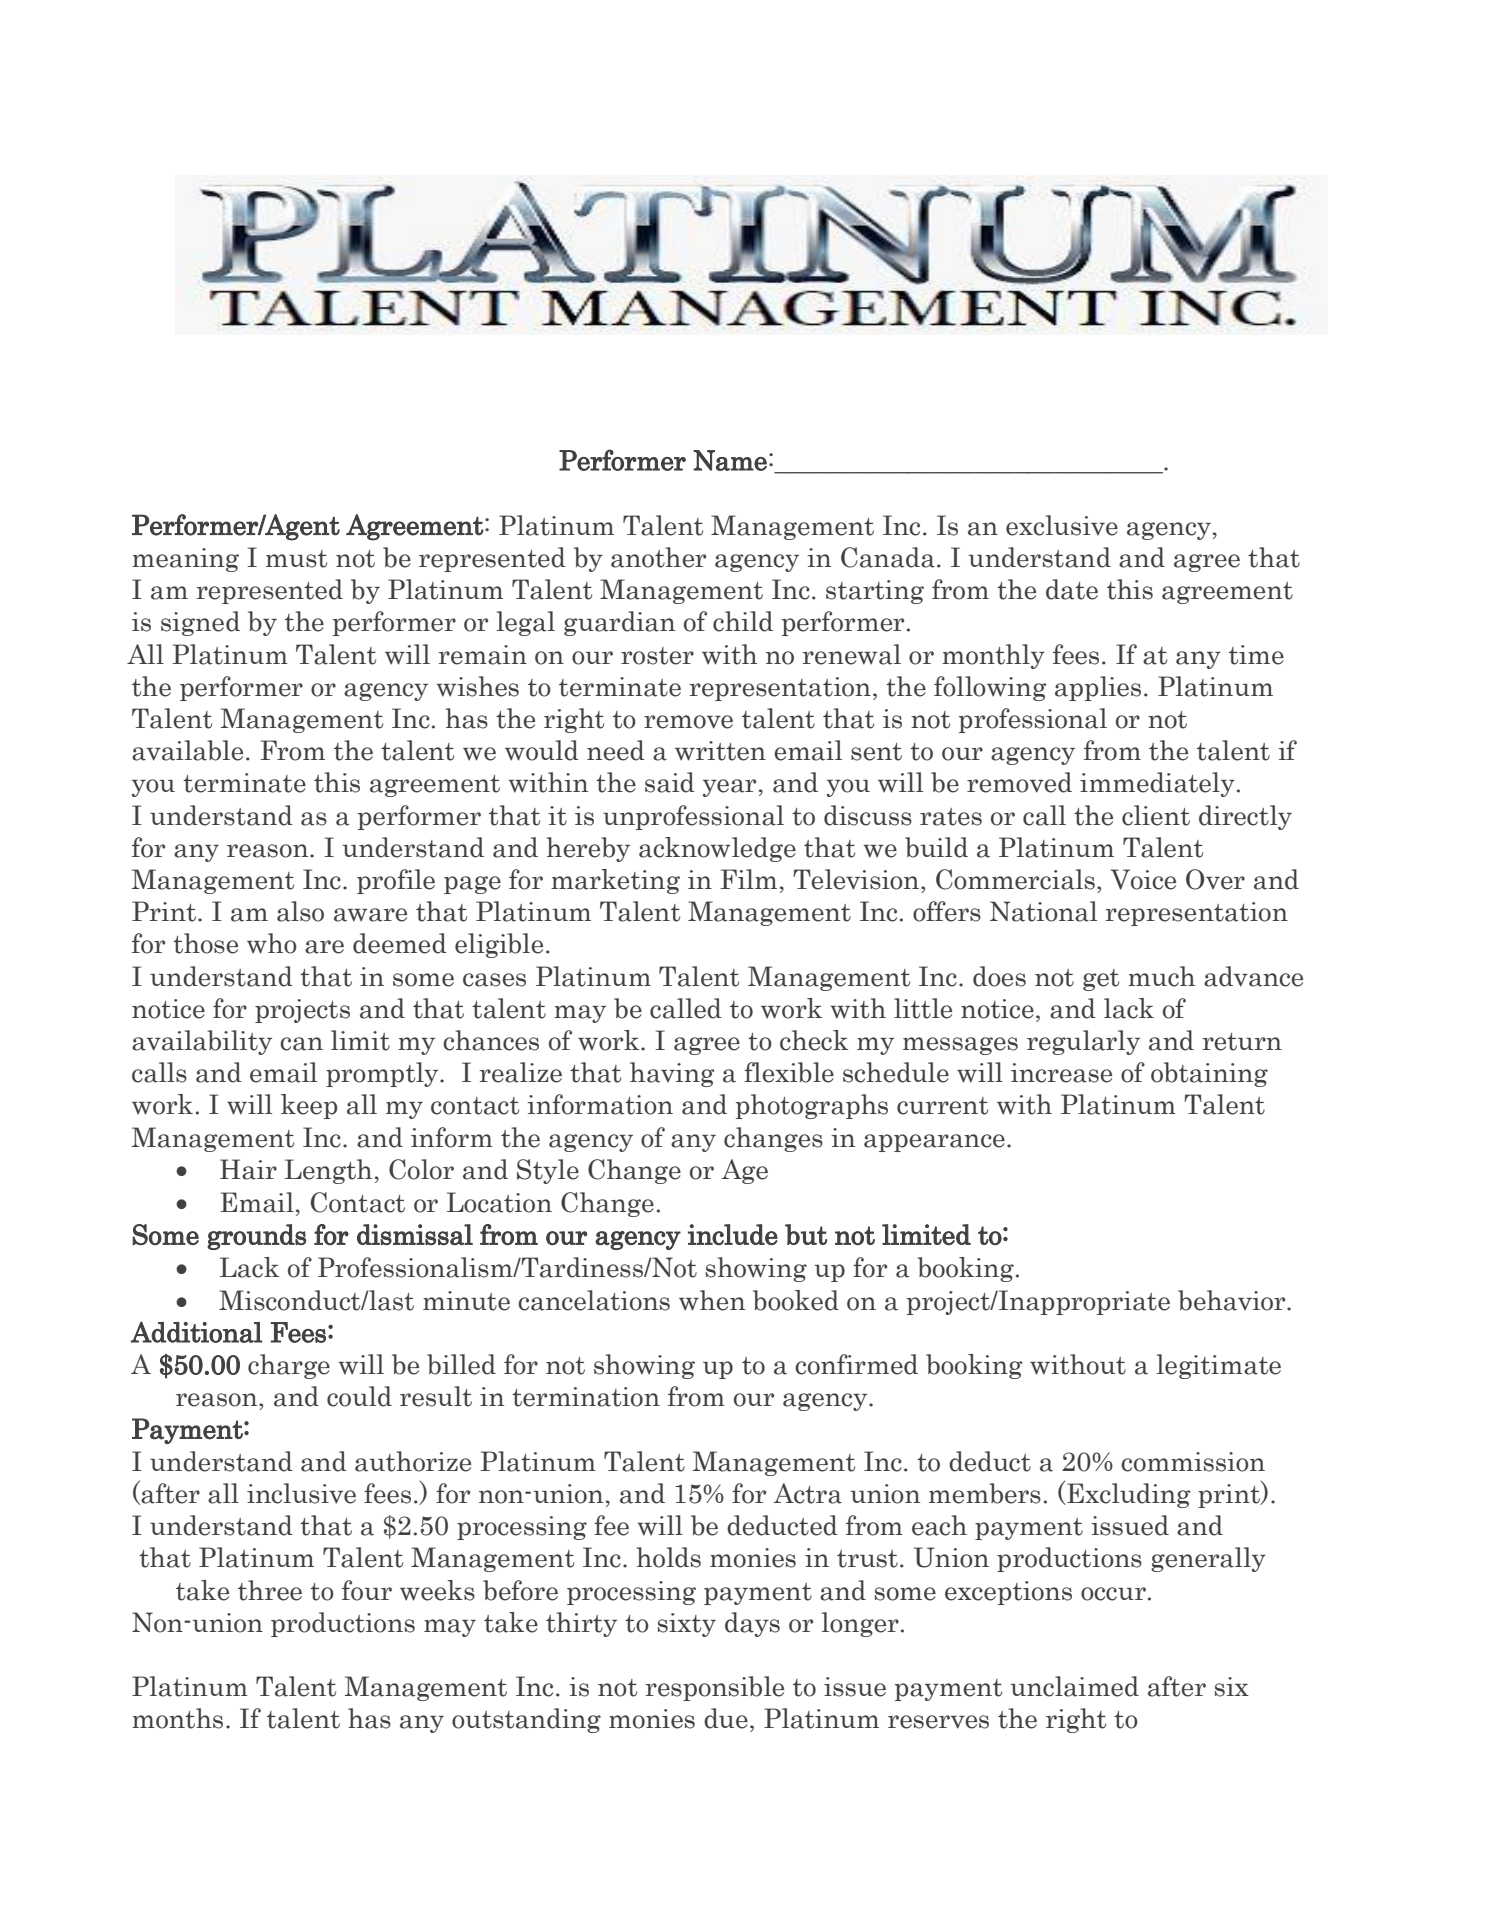  Describe the element at coordinates (309, 1106) in the screenshot. I see `keep` at that location.
